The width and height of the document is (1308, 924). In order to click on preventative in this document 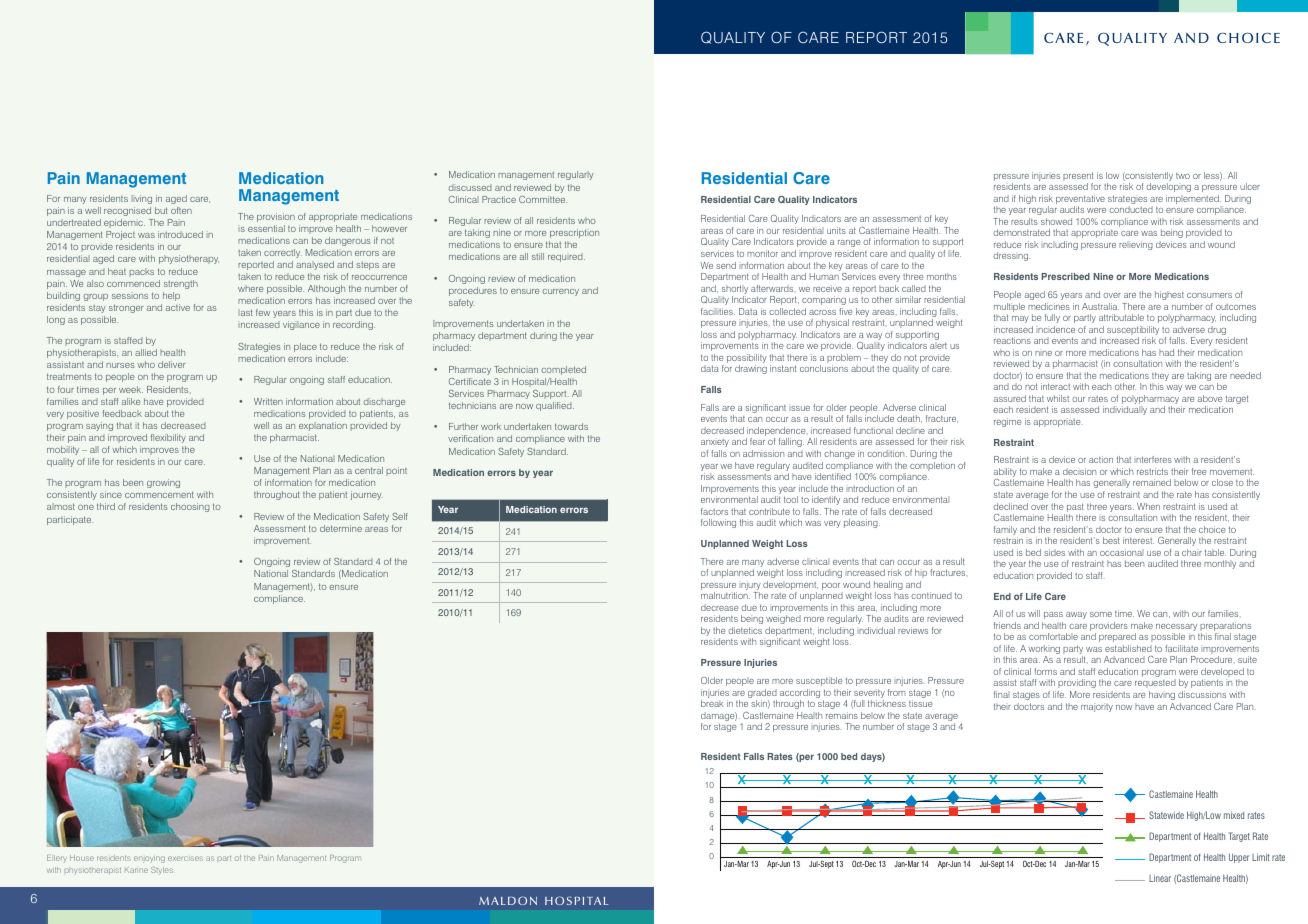, I will do `click(1080, 201)`.
